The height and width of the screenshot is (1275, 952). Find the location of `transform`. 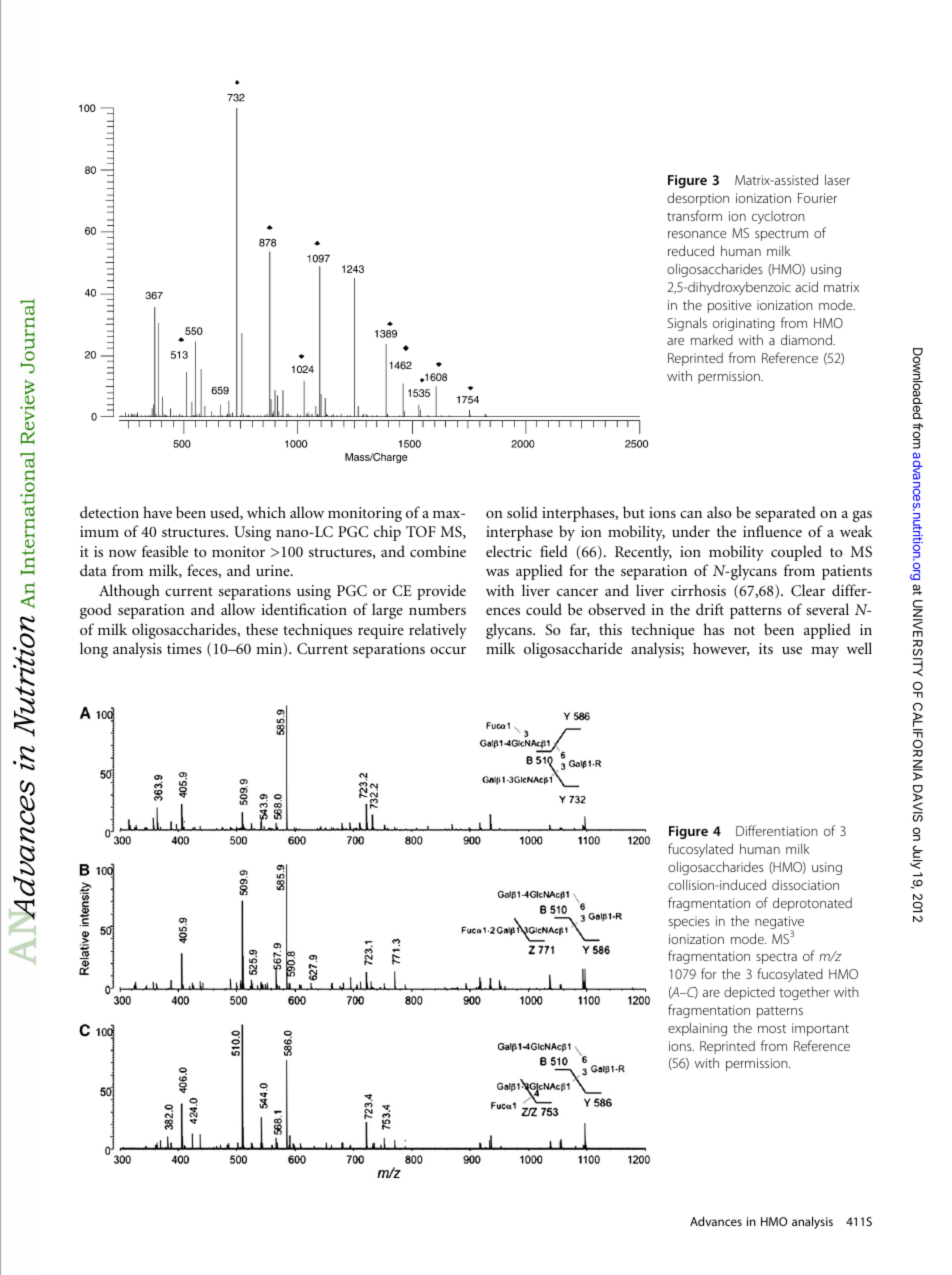

transform is located at coordinates (694, 215).
